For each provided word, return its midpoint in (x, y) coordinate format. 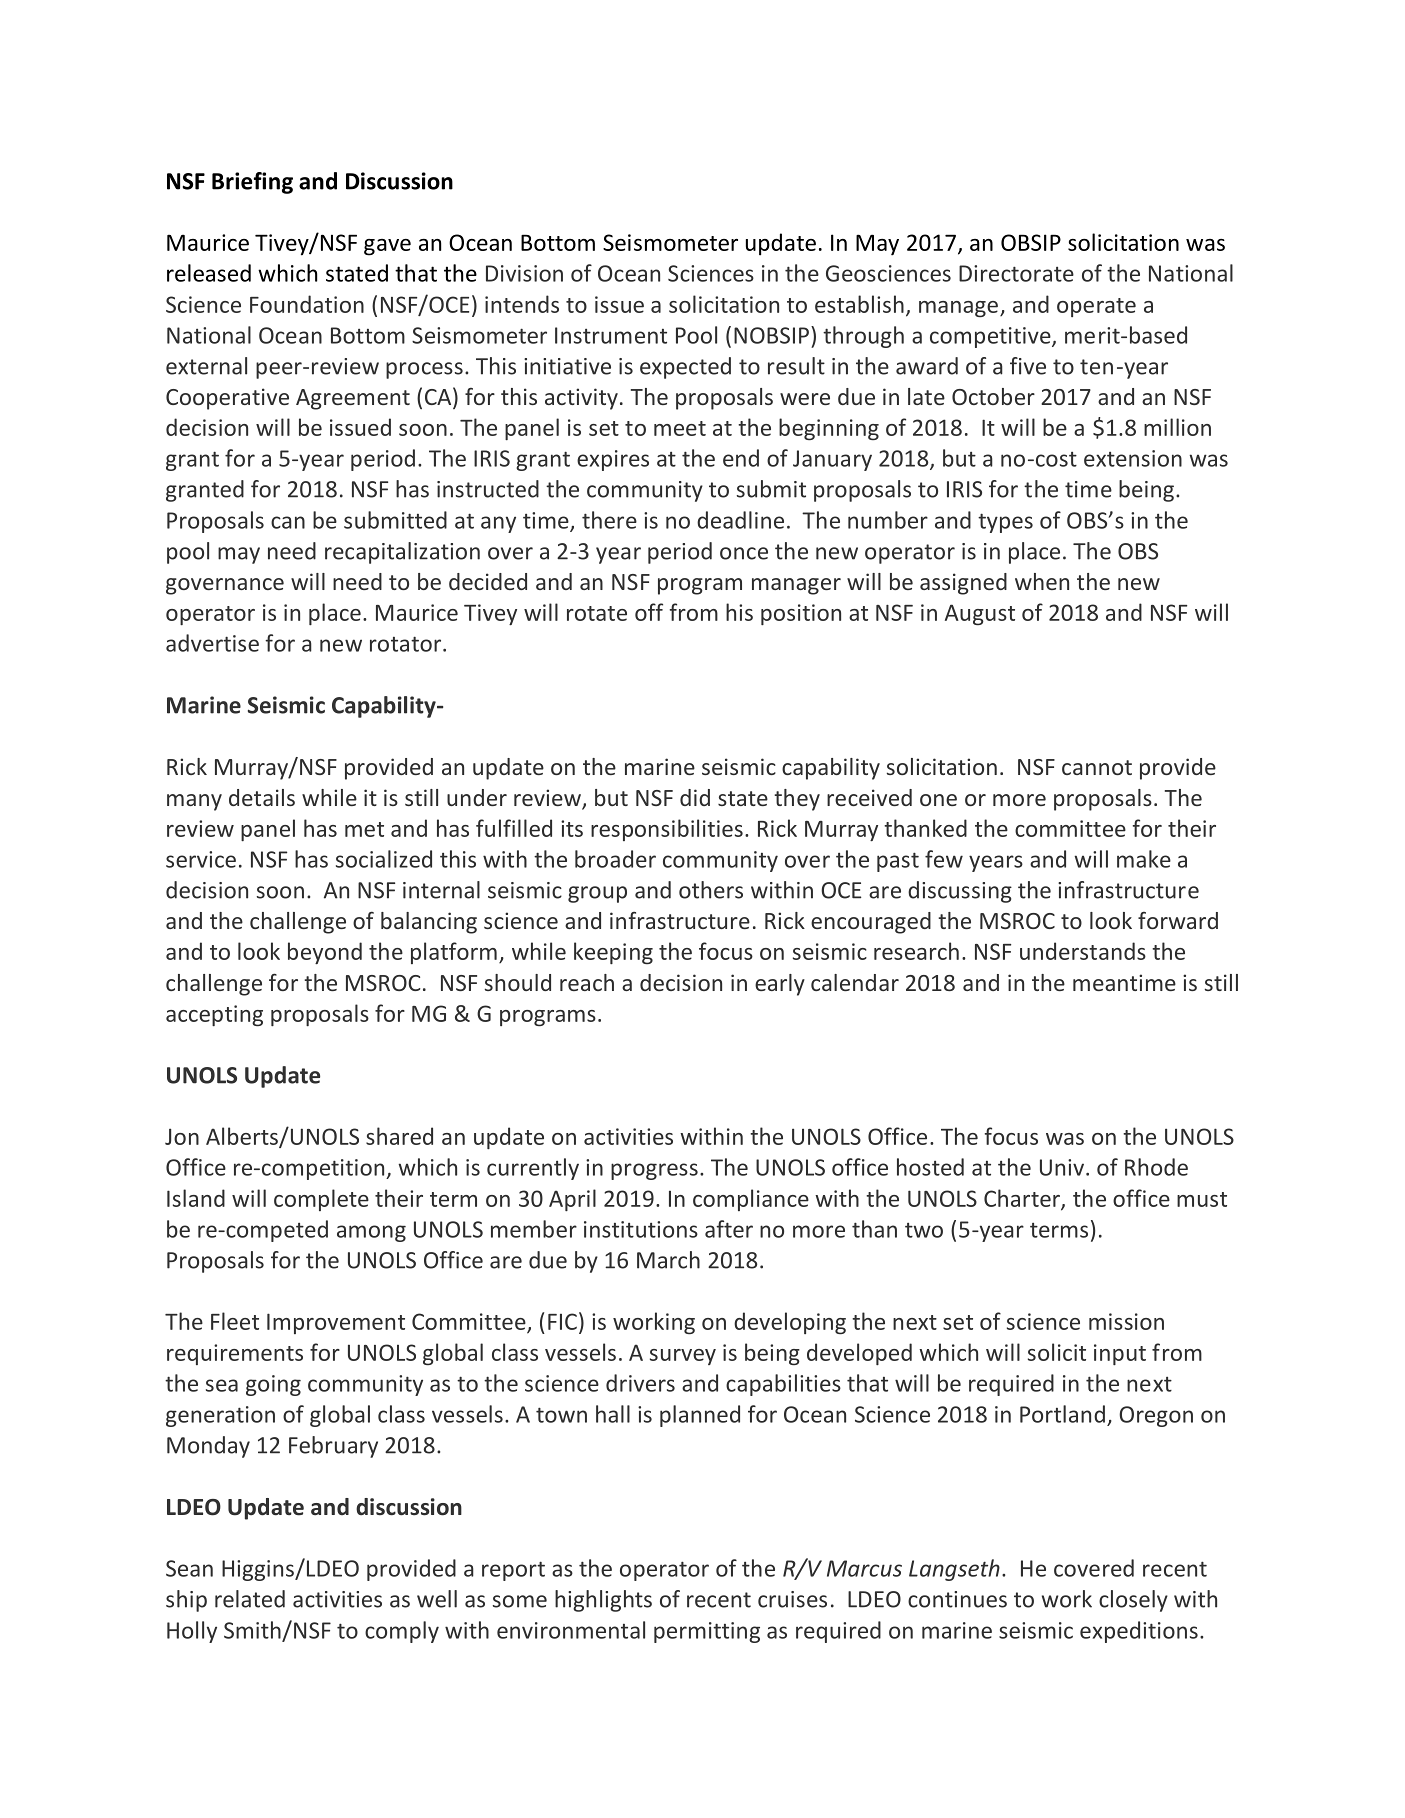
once (744, 553)
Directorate (1016, 273)
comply (402, 1632)
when (1042, 581)
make (1144, 859)
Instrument (611, 335)
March (668, 1260)
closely (1133, 1601)
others (711, 890)
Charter (1023, 1199)
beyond (325, 953)
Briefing (252, 183)
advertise (212, 643)
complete (321, 1200)
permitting (707, 1632)
